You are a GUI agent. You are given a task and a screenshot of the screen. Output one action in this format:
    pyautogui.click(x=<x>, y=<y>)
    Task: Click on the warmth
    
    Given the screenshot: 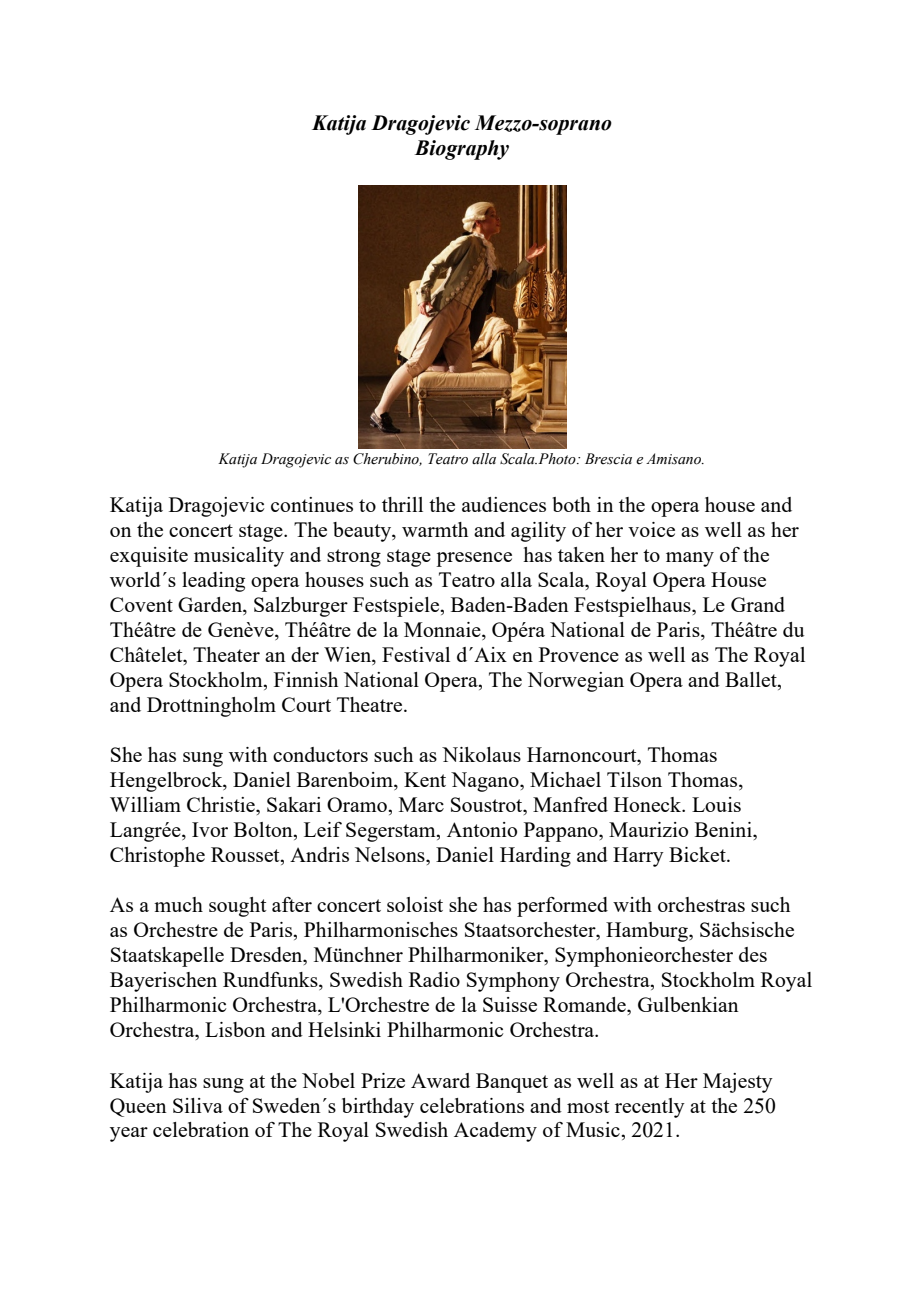 What is the action you would take?
    pyautogui.click(x=435, y=529)
